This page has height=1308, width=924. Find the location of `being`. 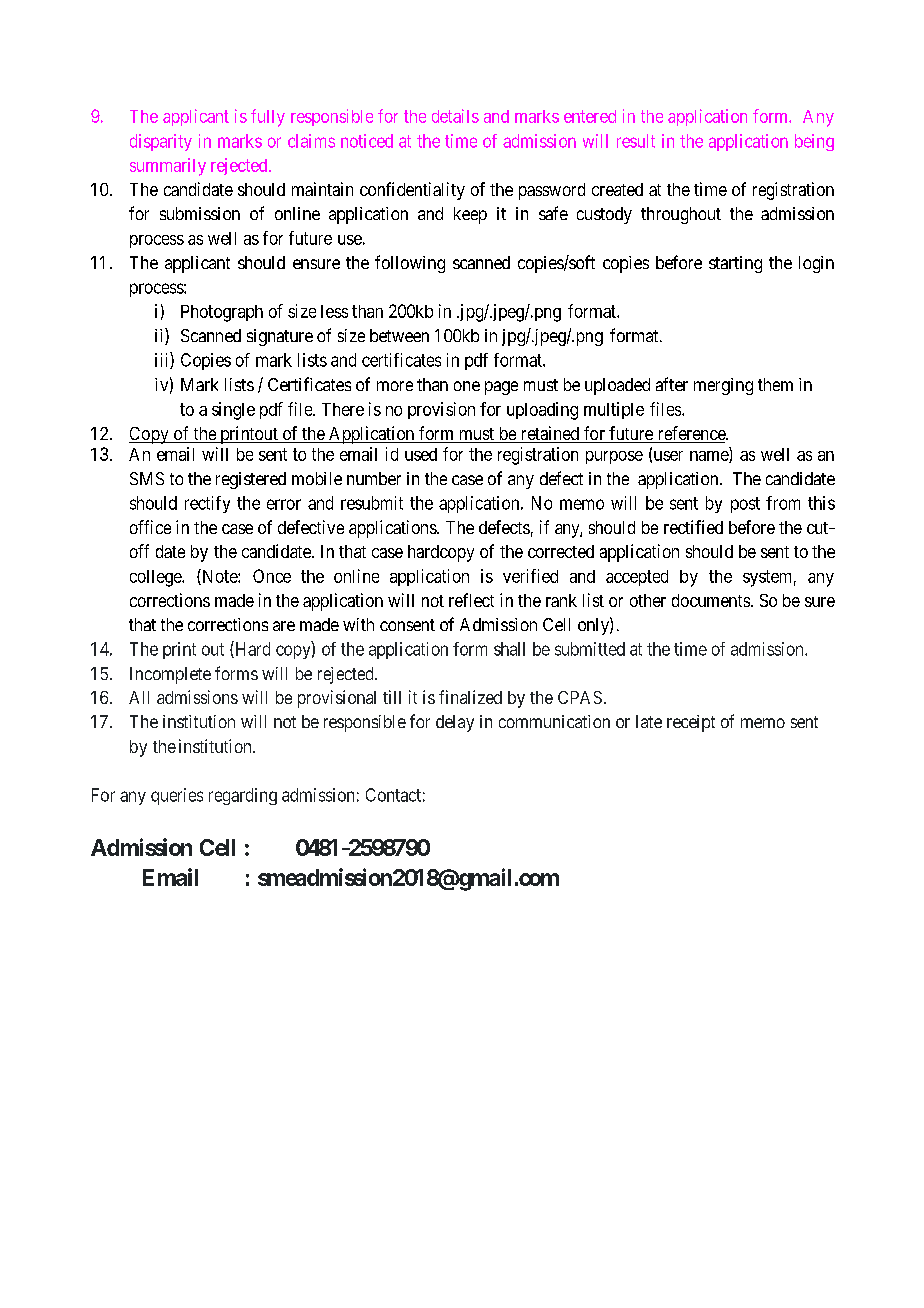

being is located at coordinates (814, 142).
